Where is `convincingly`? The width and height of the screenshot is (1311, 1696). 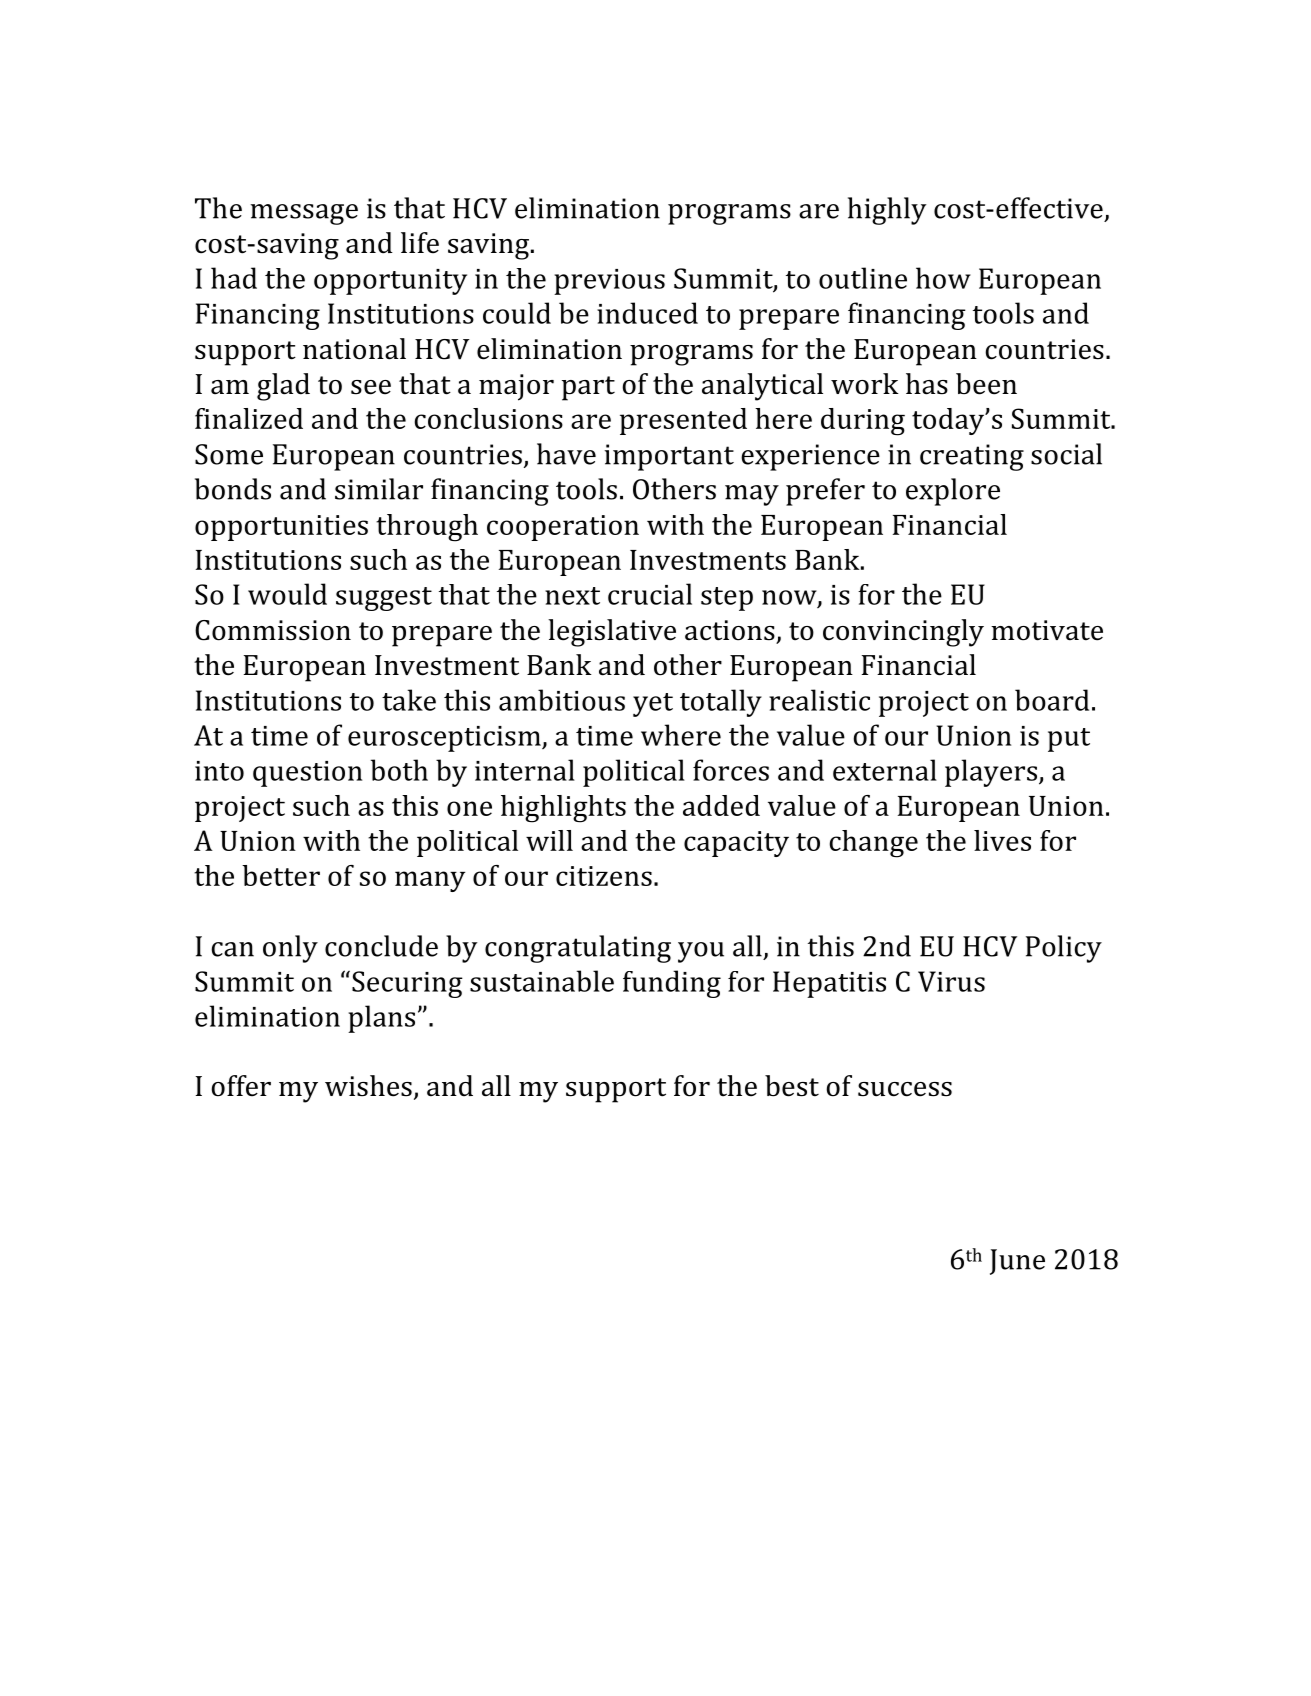
convincingly is located at coordinates (903, 633).
